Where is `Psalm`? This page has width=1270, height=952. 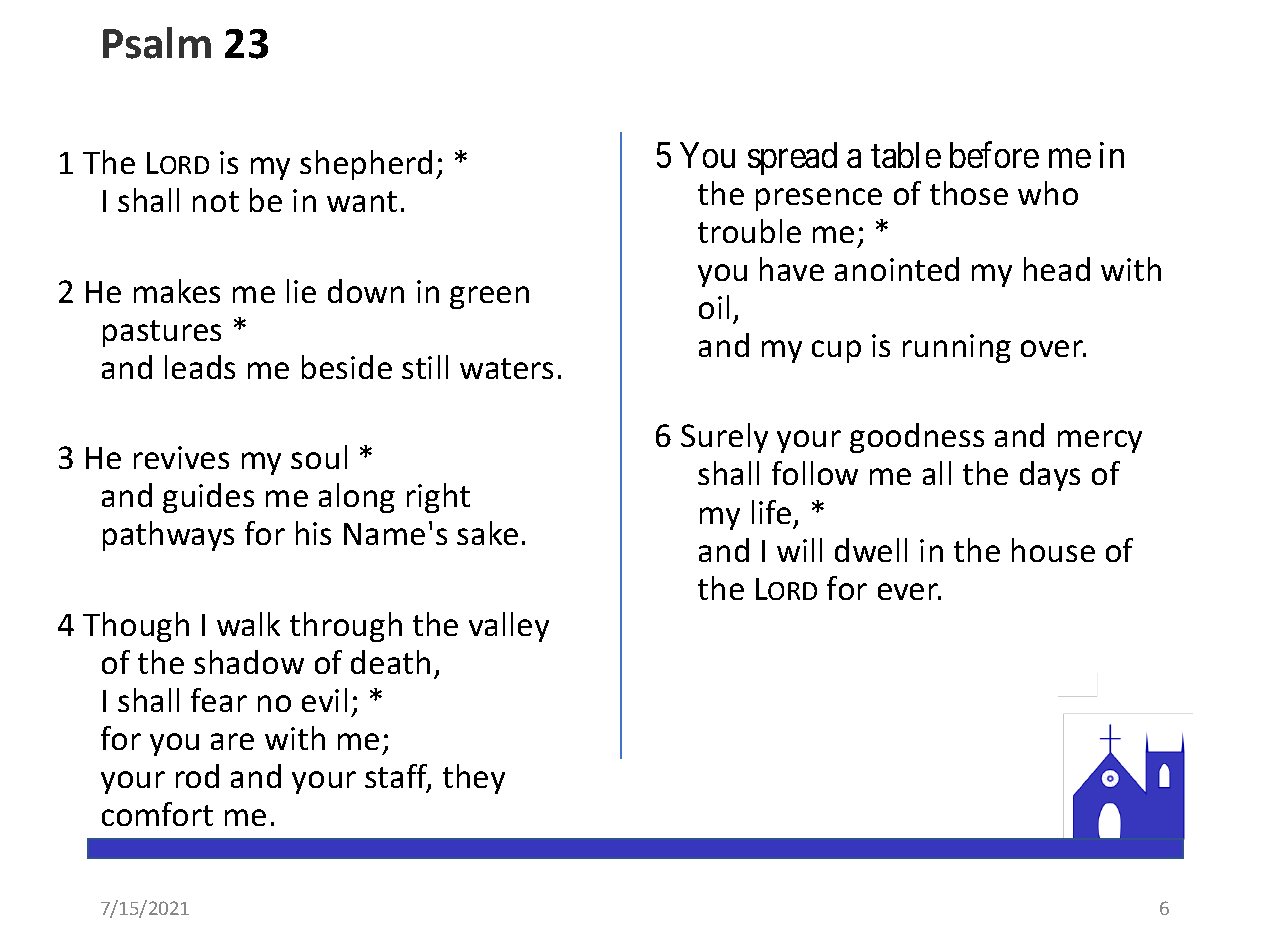 Psalm is located at coordinates (157, 43).
